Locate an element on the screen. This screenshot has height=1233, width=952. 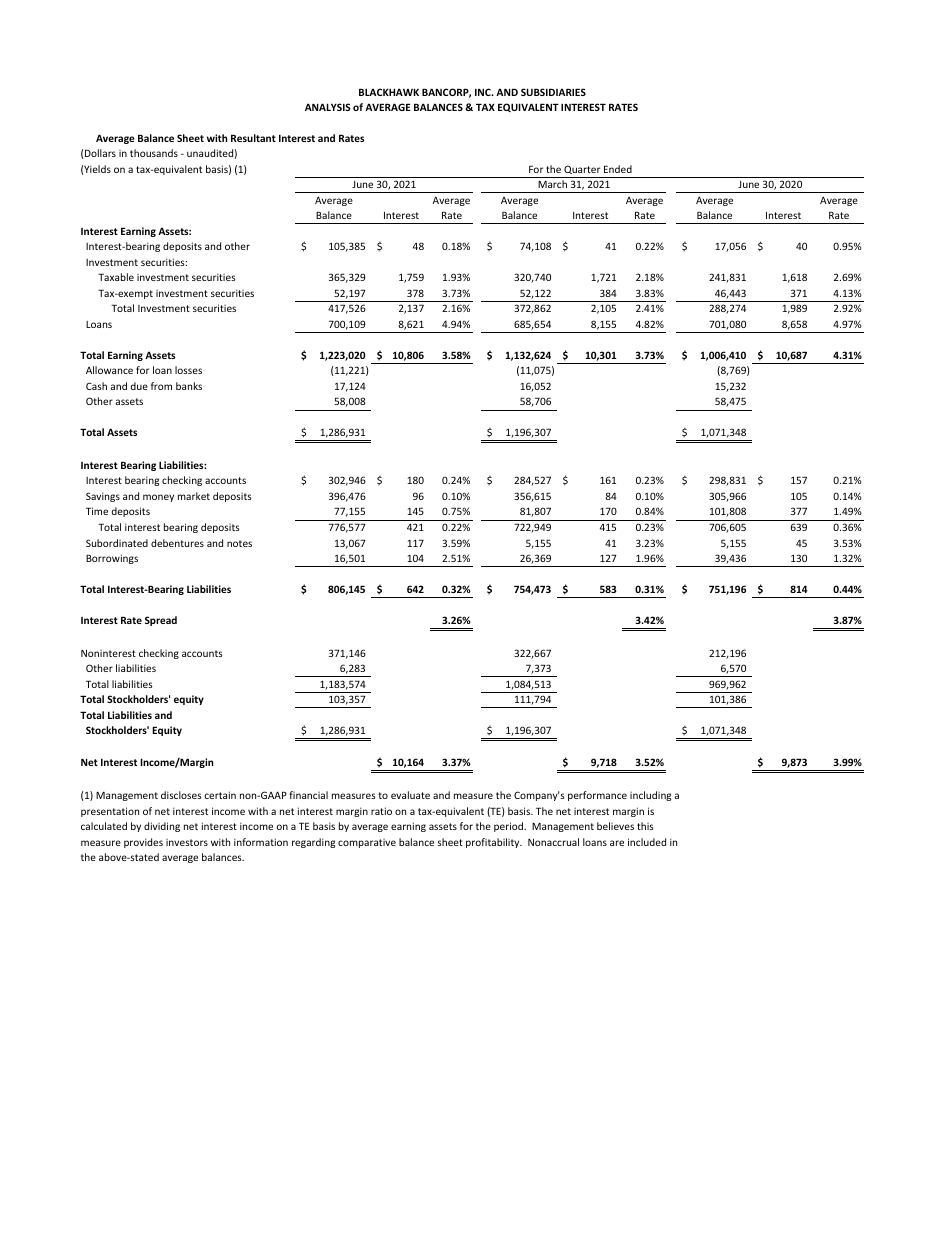
SUBSIDIARIES is located at coordinates (553, 92).
